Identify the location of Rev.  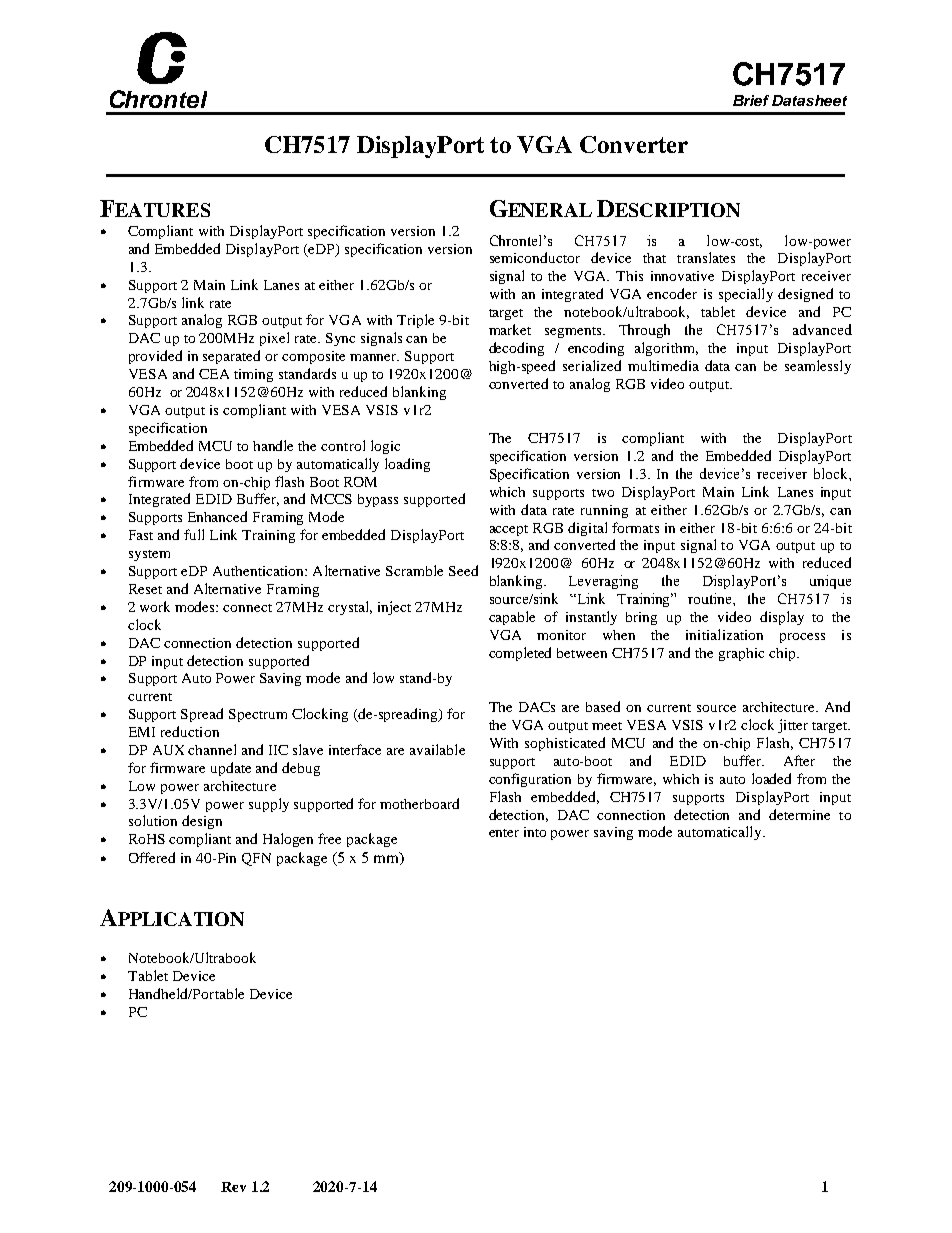
(233, 1187).
